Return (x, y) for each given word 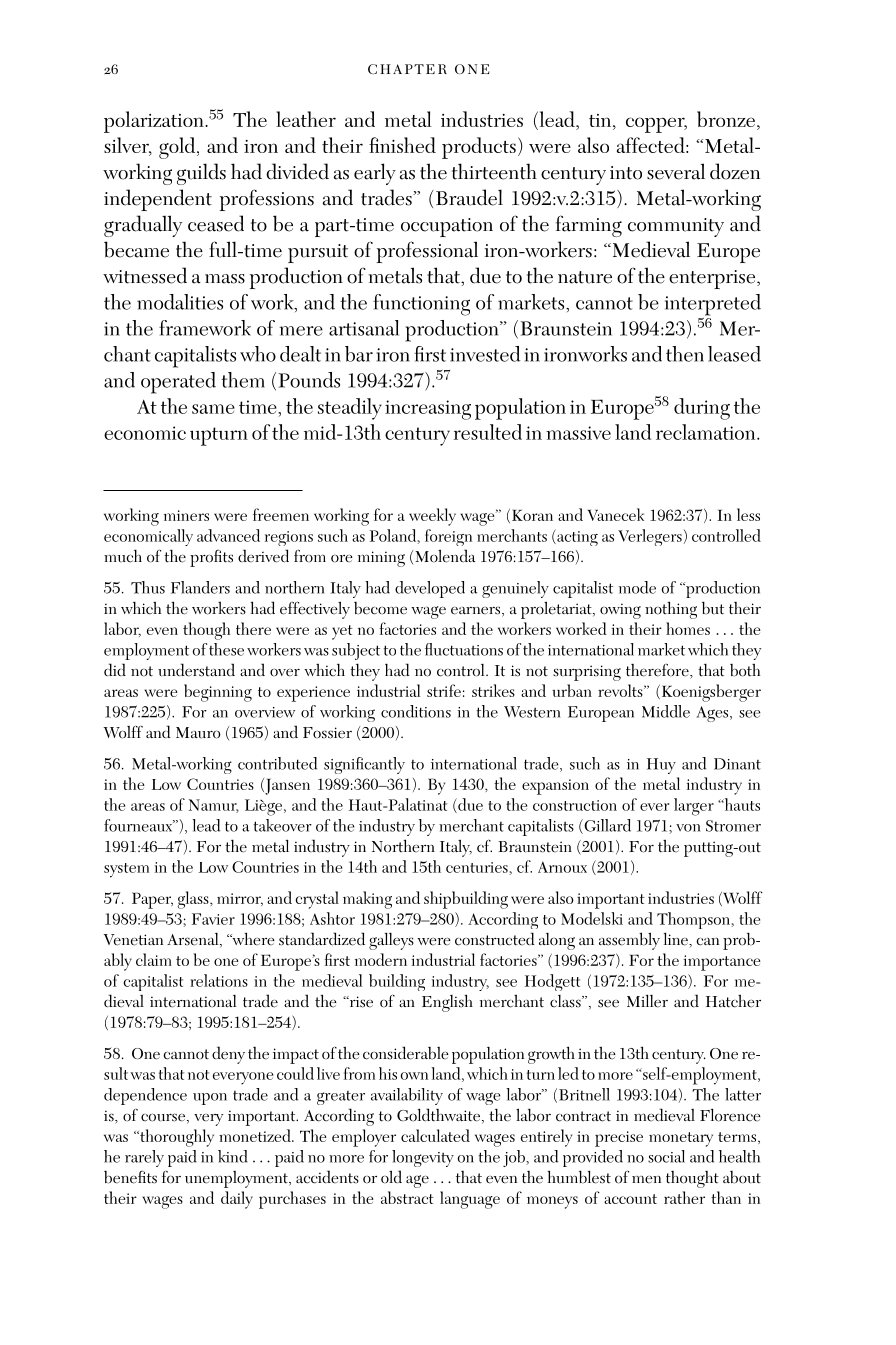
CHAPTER (407, 69)
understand (196, 670)
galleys (391, 941)
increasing (428, 410)
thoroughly (176, 1138)
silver (128, 146)
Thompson (695, 920)
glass (194, 900)
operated (178, 383)
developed (430, 589)
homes (688, 628)
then (685, 354)
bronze (726, 119)
